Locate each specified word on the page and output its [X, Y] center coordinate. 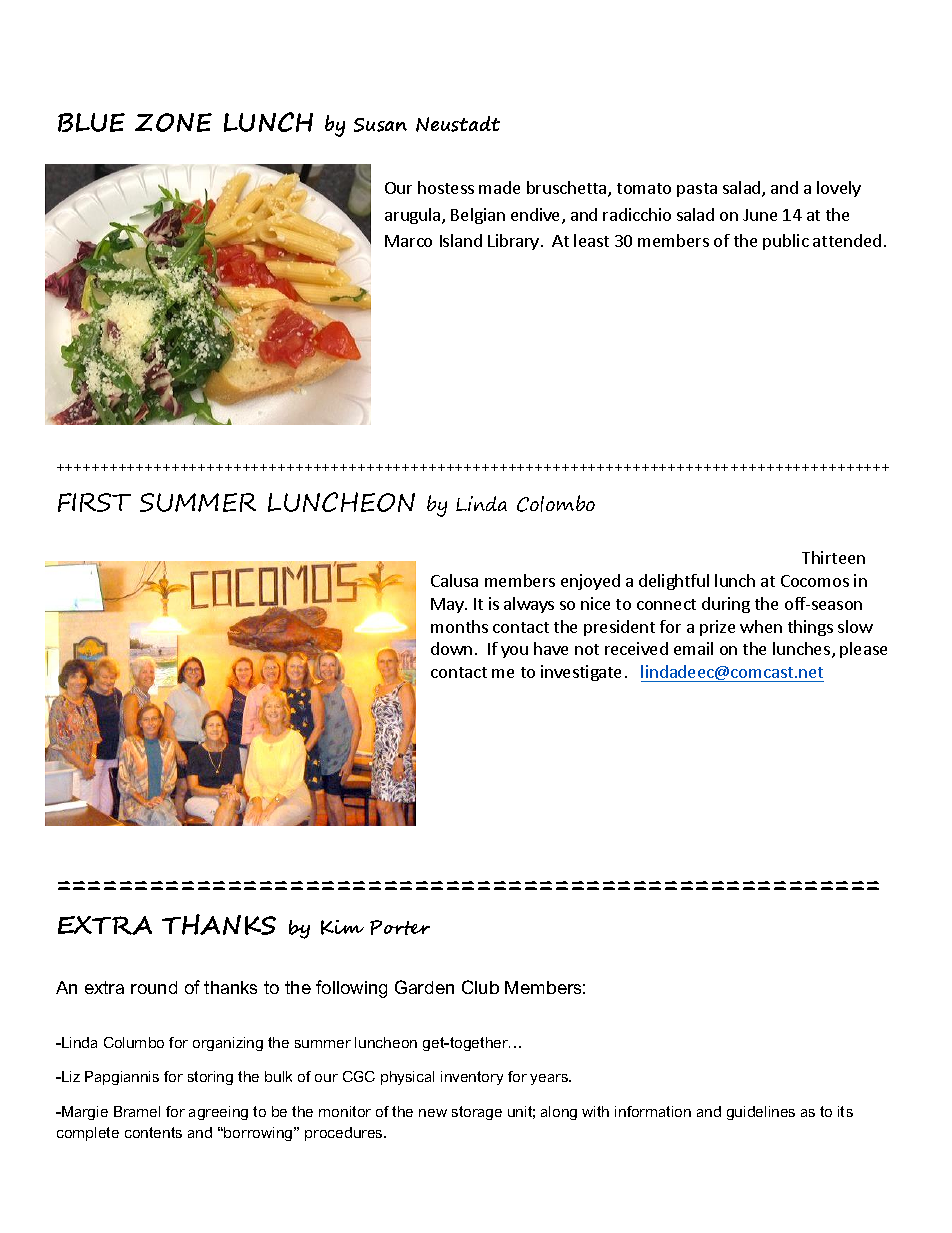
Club [480, 987]
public [786, 242]
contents [153, 1132]
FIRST [94, 502]
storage [477, 1113]
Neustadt [458, 124]
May [448, 605]
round [154, 987]
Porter [400, 927]
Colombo [556, 503]
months [459, 626]
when [761, 626]
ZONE [173, 122]
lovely [839, 189]
